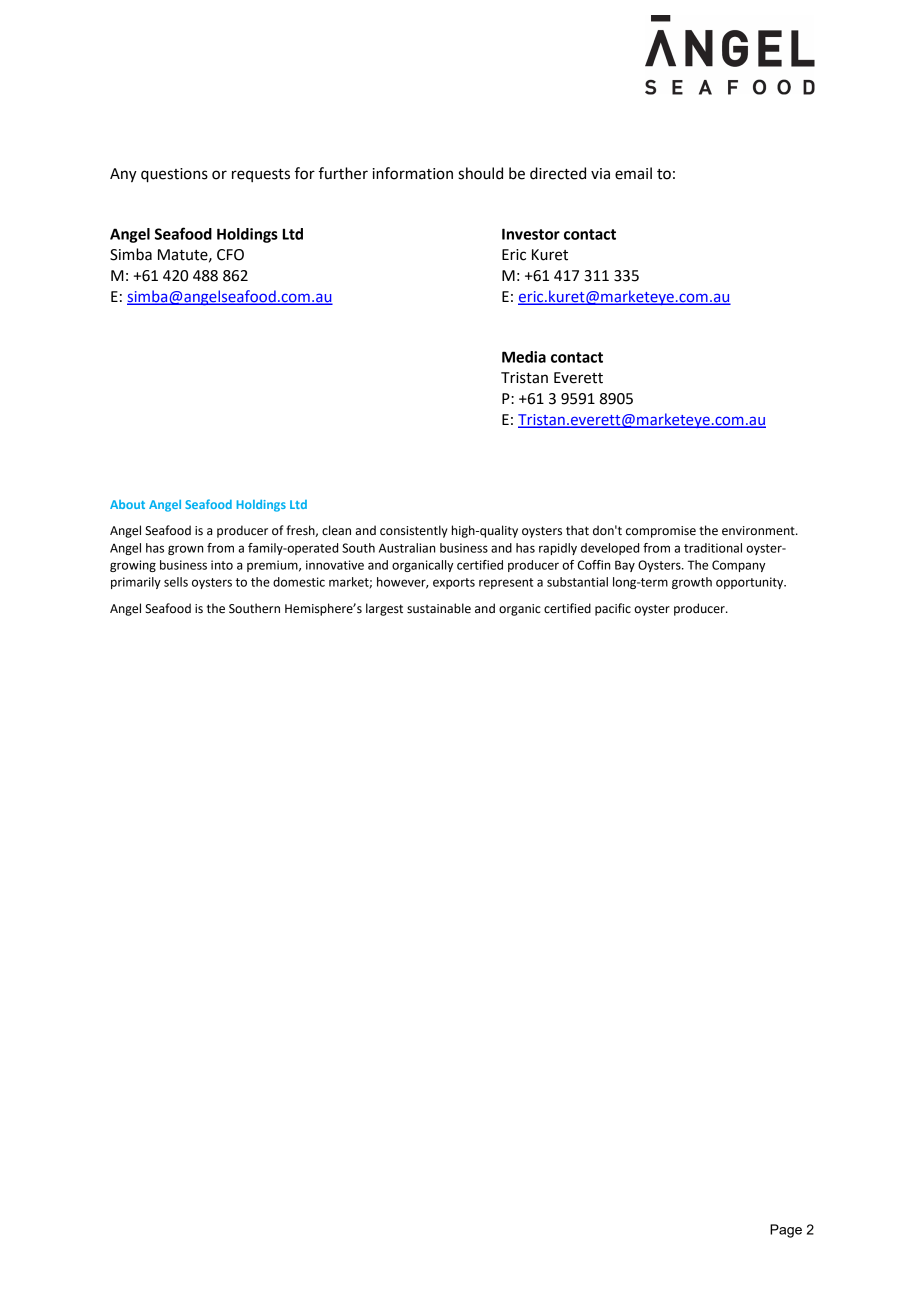 Image resolution: width=924 pixels, height=1308 pixels. I want to click on consistently, so click(414, 531).
